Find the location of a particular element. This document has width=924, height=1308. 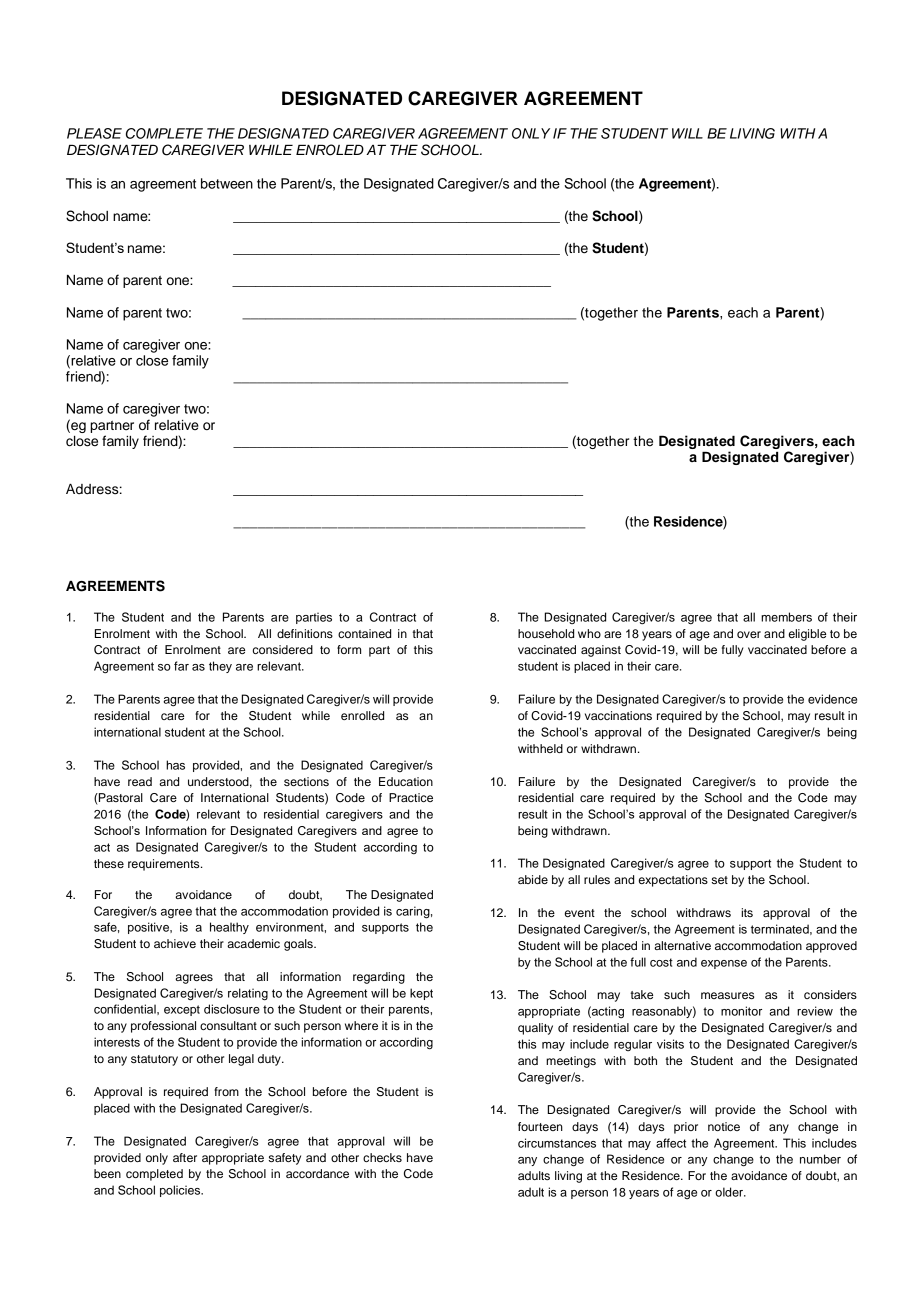

far is located at coordinates (181, 666).
